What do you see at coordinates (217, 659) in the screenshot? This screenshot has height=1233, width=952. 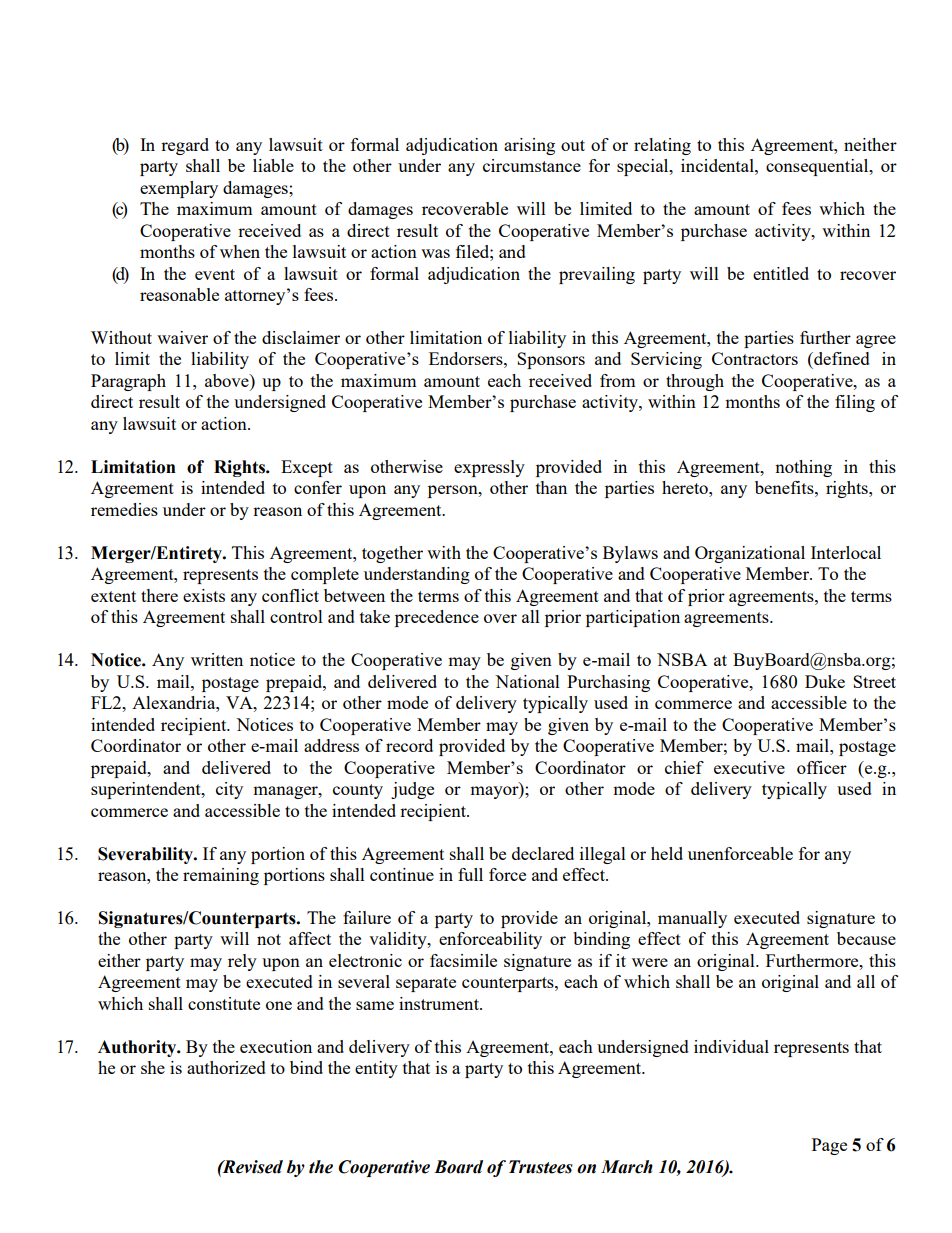 I see `written` at bounding box center [217, 659].
